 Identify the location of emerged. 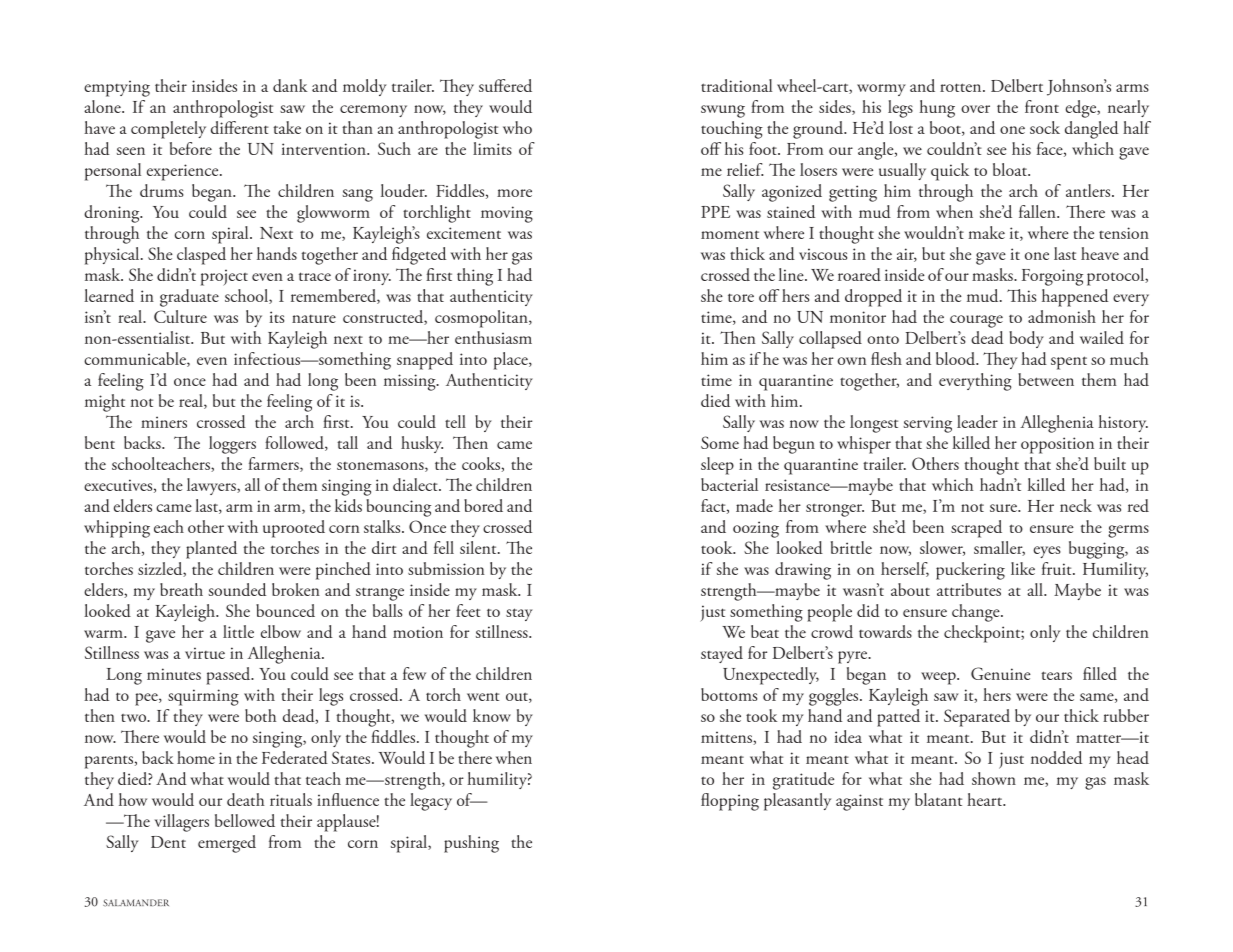
(227, 844).
